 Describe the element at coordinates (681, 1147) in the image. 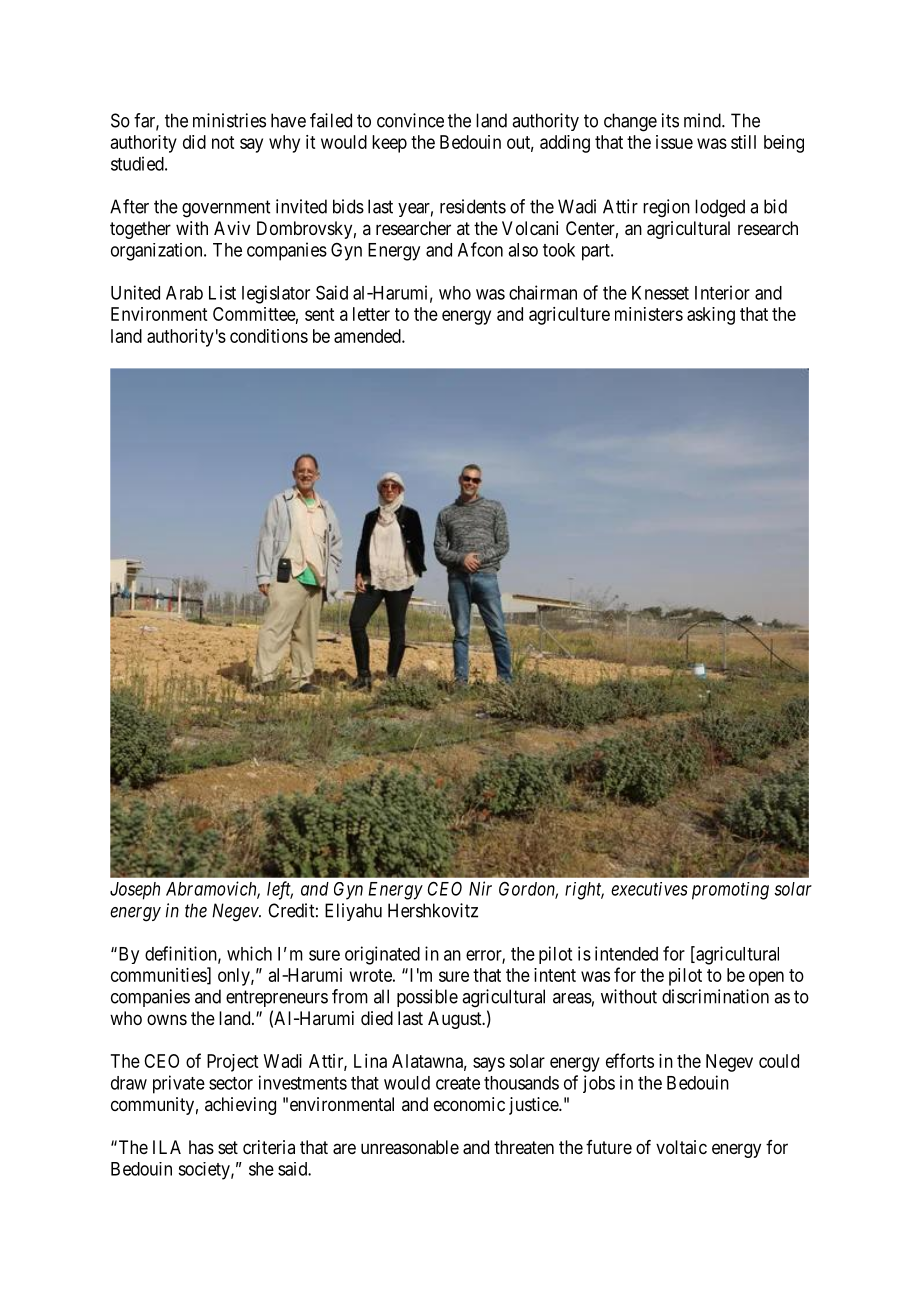

I see `voltaic` at that location.
